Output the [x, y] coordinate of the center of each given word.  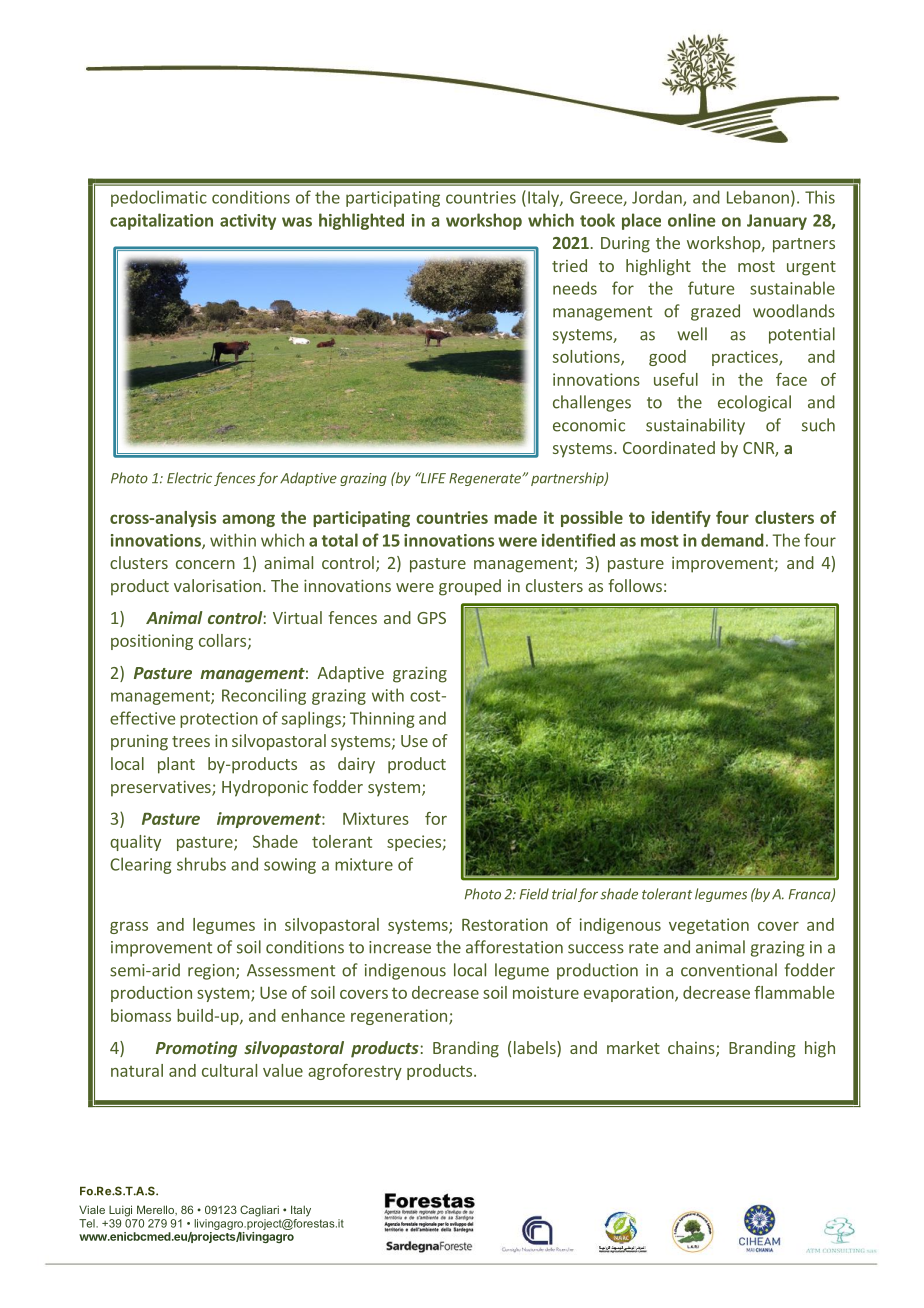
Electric [189, 478]
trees [191, 741]
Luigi [120, 1211]
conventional [729, 970]
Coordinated [669, 447]
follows [635, 585]
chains [692, 1049]
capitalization [161, 221]
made [515, 517]
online [692, 220]
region [211, 972]
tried [569, 265]
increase [400, 947]
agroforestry [355, 1072]
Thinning [382, 719]
